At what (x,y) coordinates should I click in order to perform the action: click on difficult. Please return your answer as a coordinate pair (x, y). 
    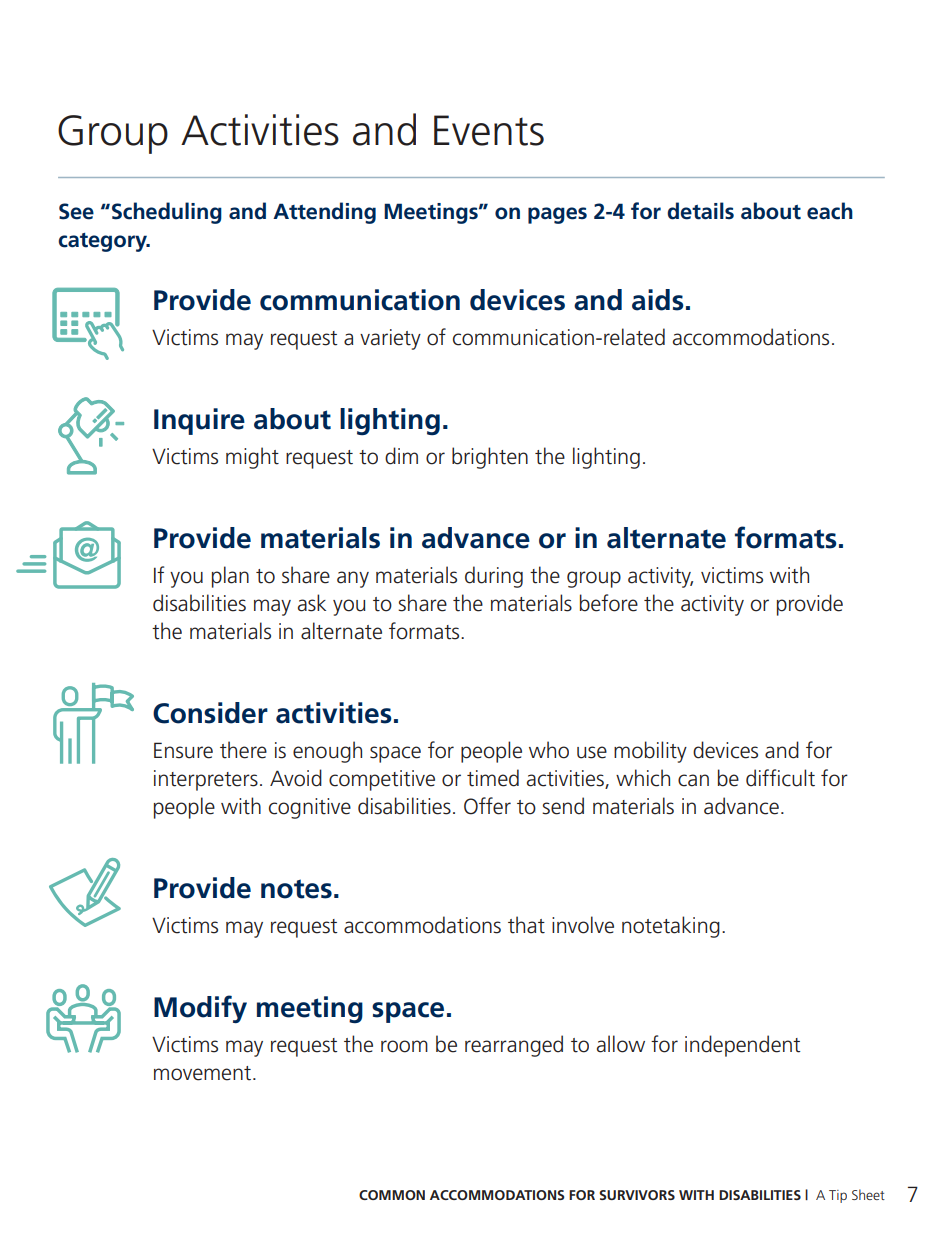
    Looking at the image, I should click on (780, 778).
